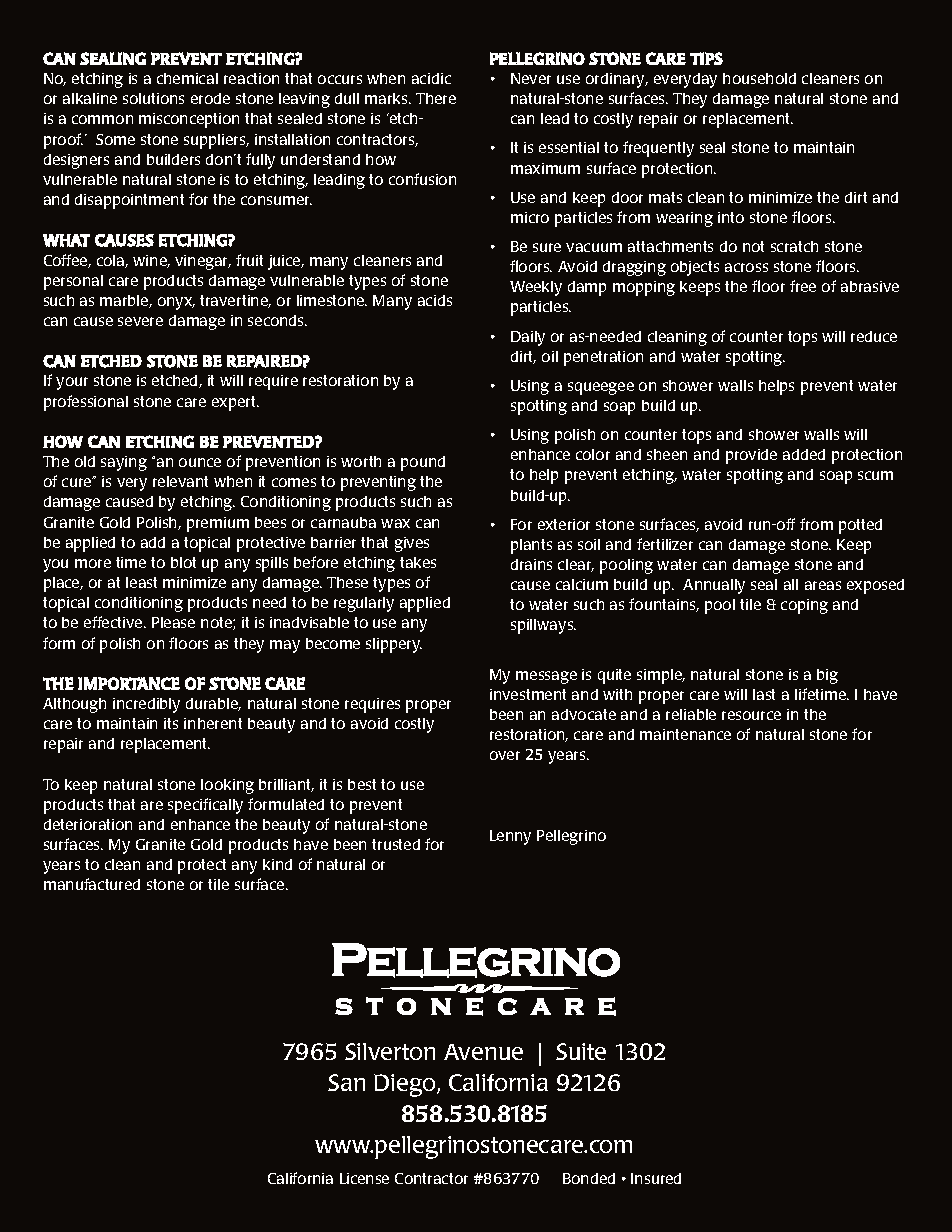 This screenshot has height=1232, width=952. Describe the element at coordinates (153, 98) in the screenshot. I see `solutions` at that location.
